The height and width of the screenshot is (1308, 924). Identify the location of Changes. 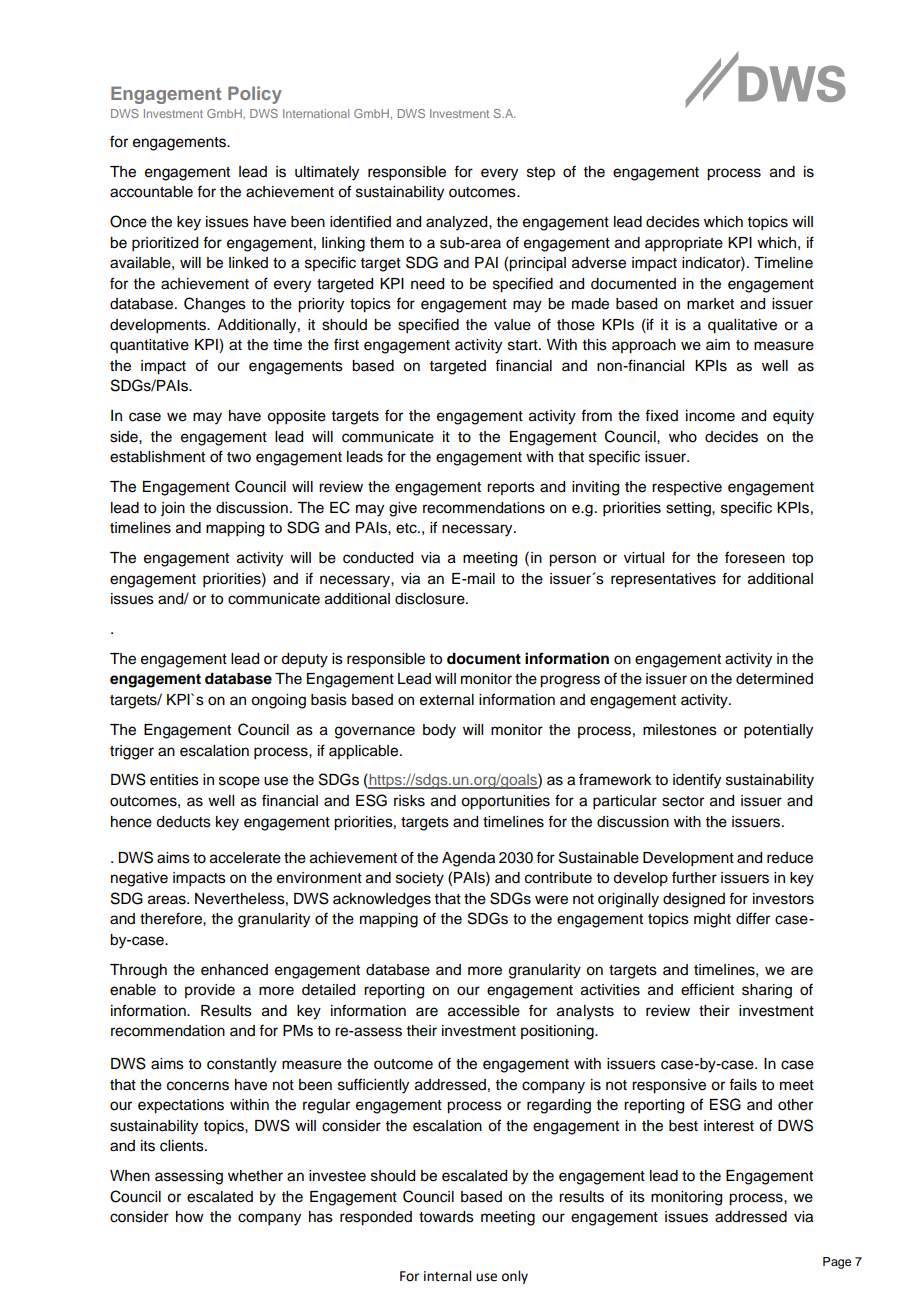
(215, 305).
